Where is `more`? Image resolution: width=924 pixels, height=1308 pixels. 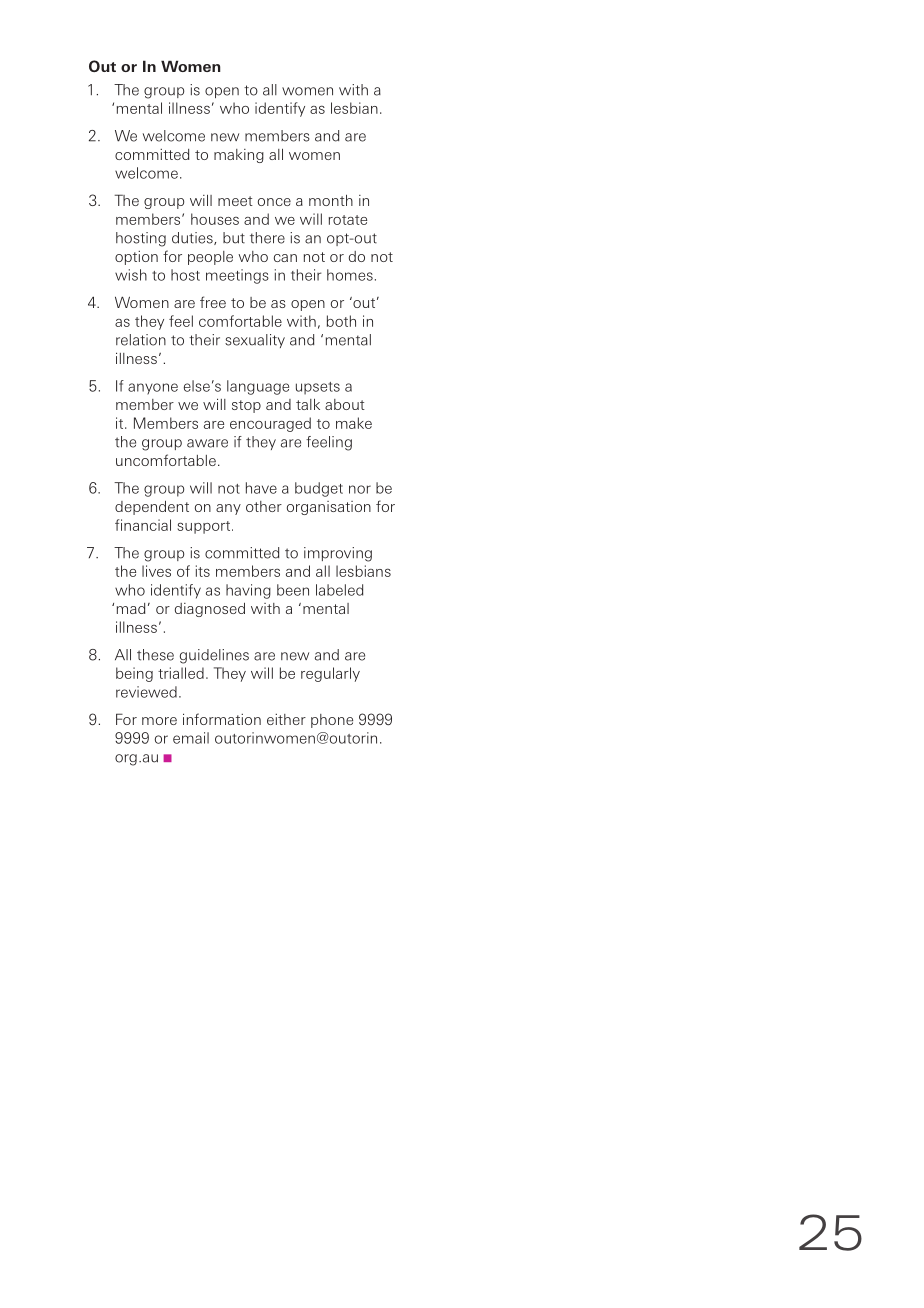 more is located at coordinates (159, 721).
